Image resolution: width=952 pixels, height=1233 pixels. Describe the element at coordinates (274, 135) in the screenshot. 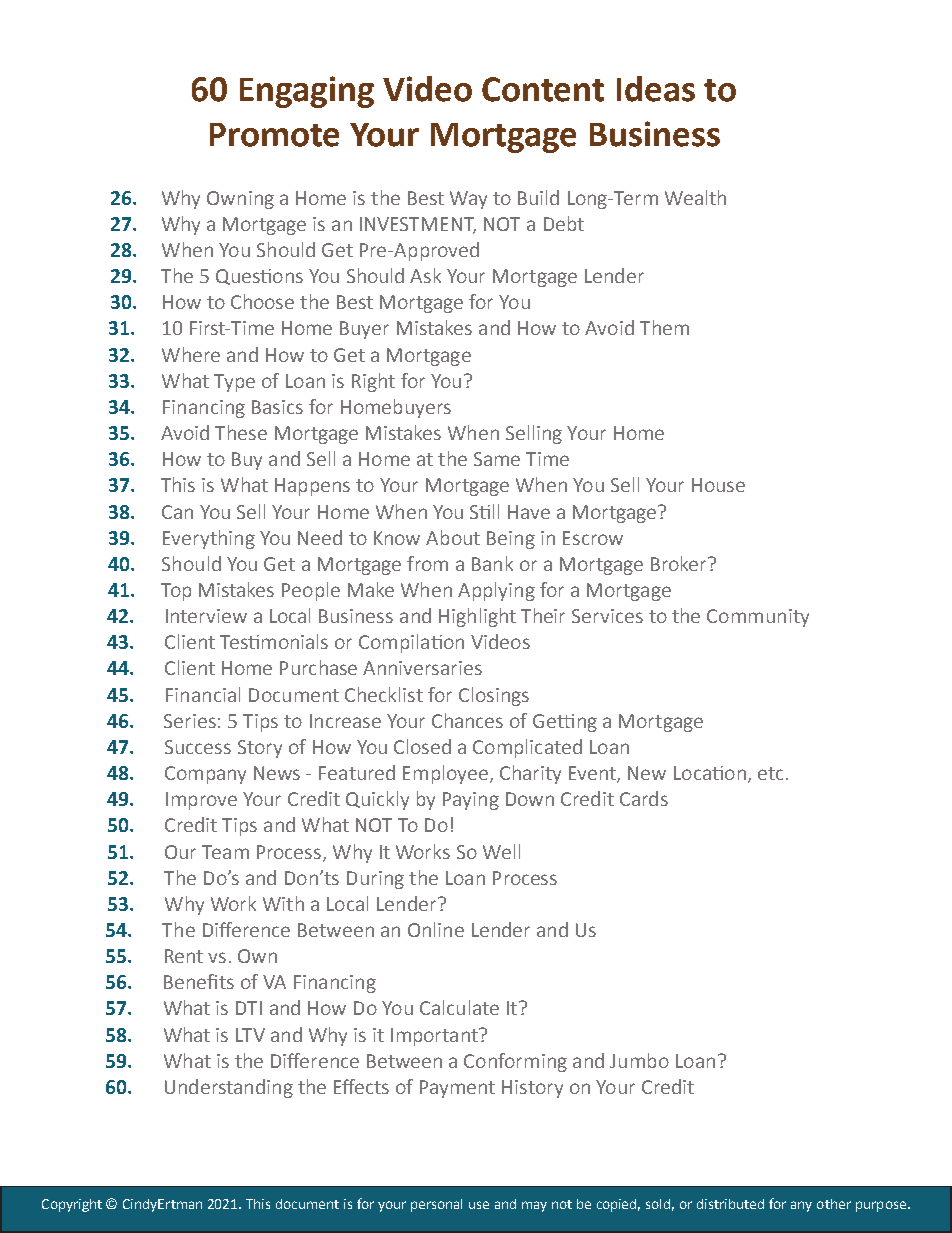

I see `Promote` at that location.
